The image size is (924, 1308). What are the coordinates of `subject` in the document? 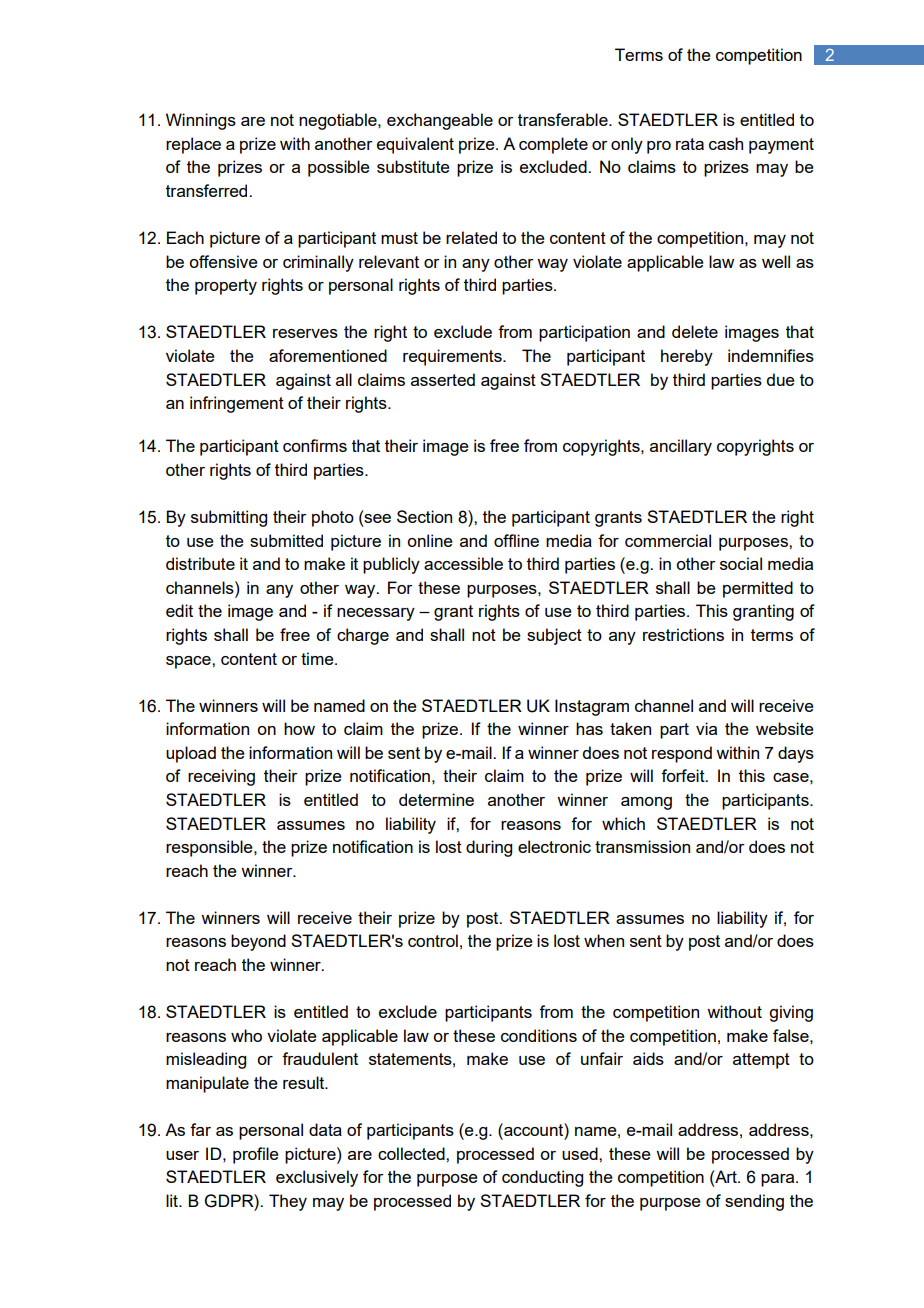 It's located at (554, 636).
